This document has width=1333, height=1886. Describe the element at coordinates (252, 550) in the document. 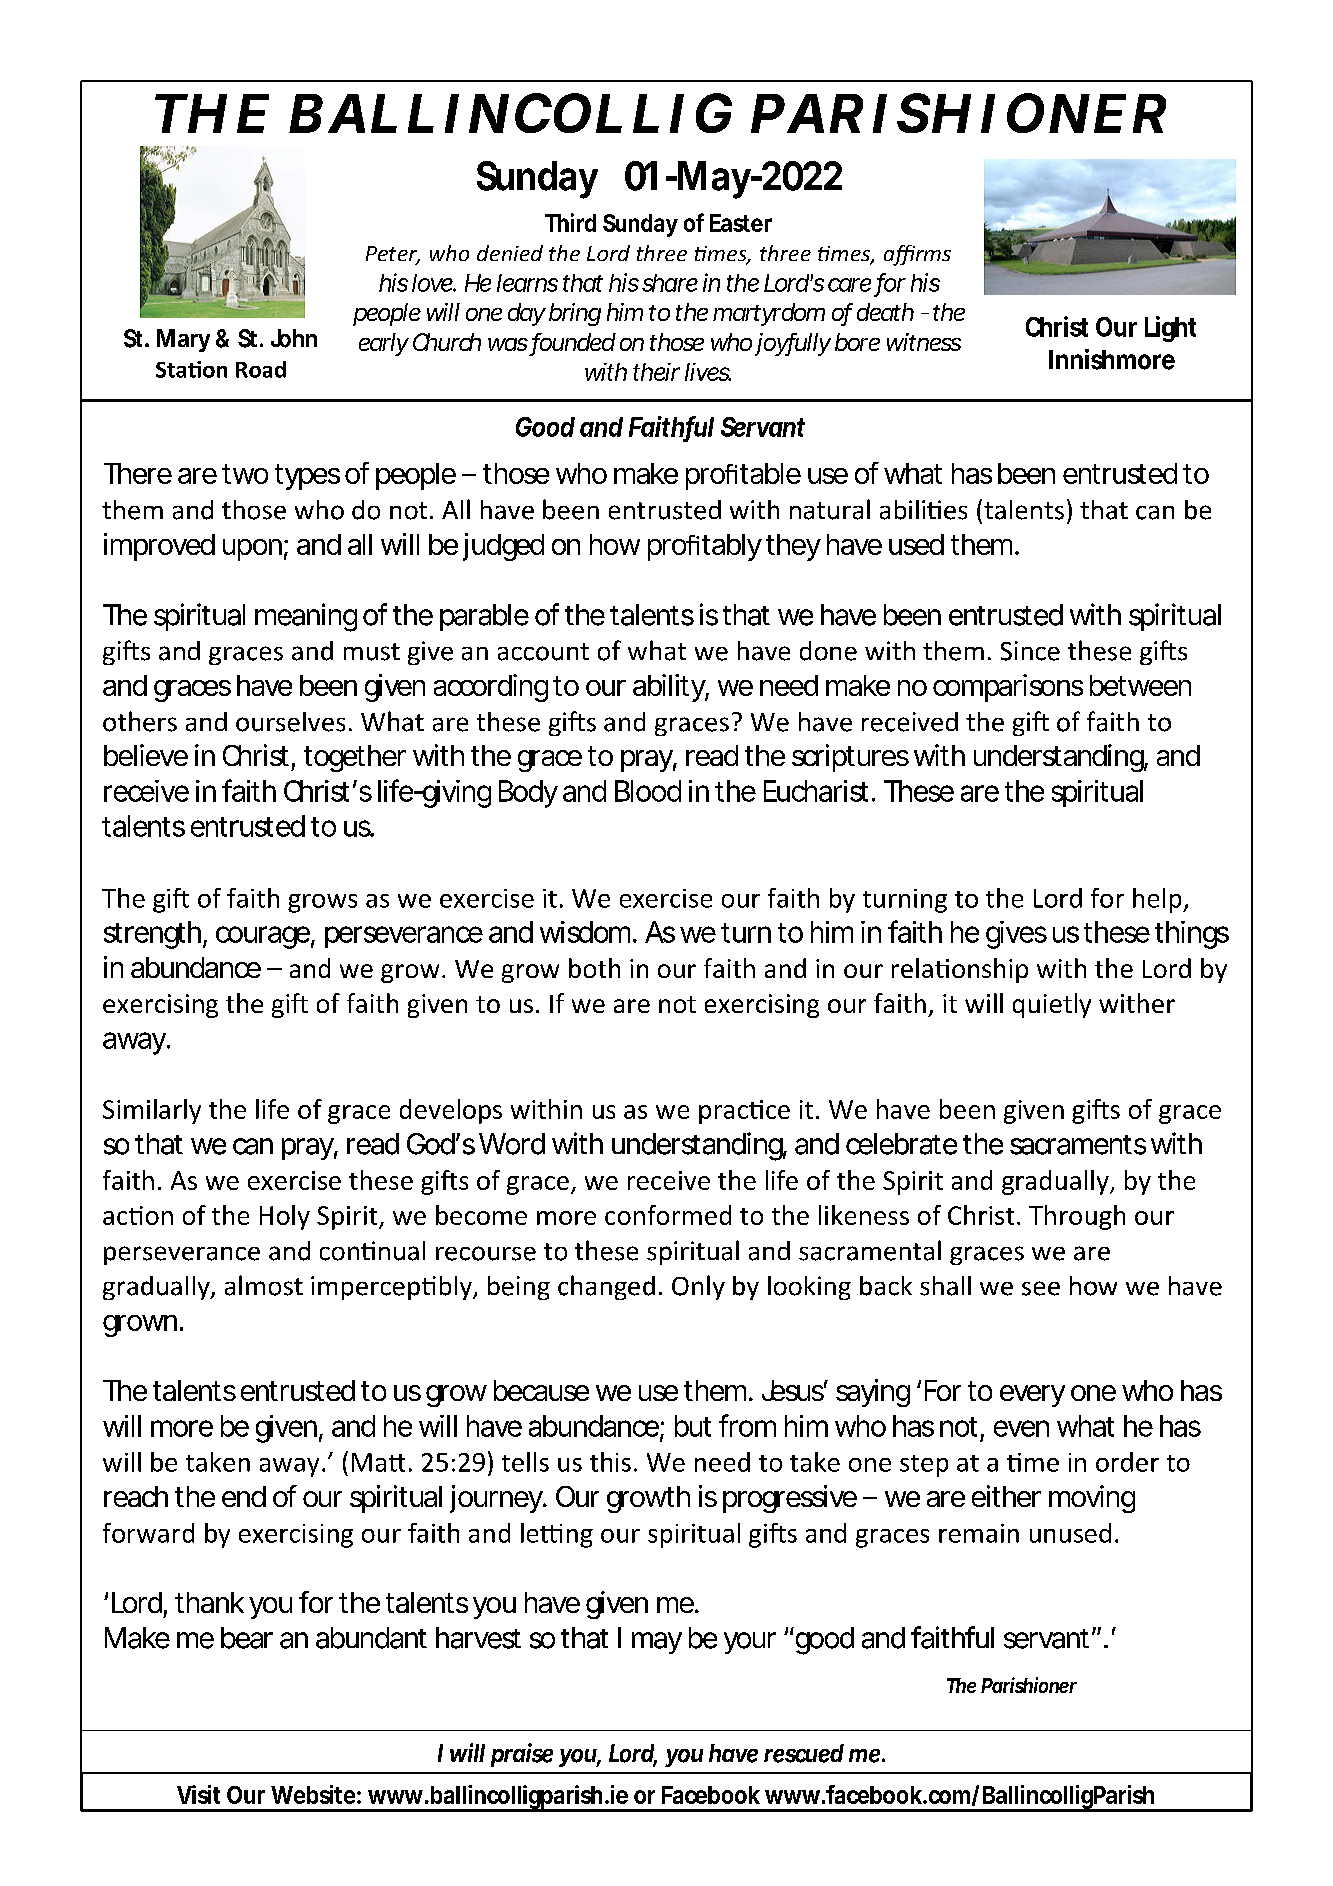

I see `upon` at that location.
